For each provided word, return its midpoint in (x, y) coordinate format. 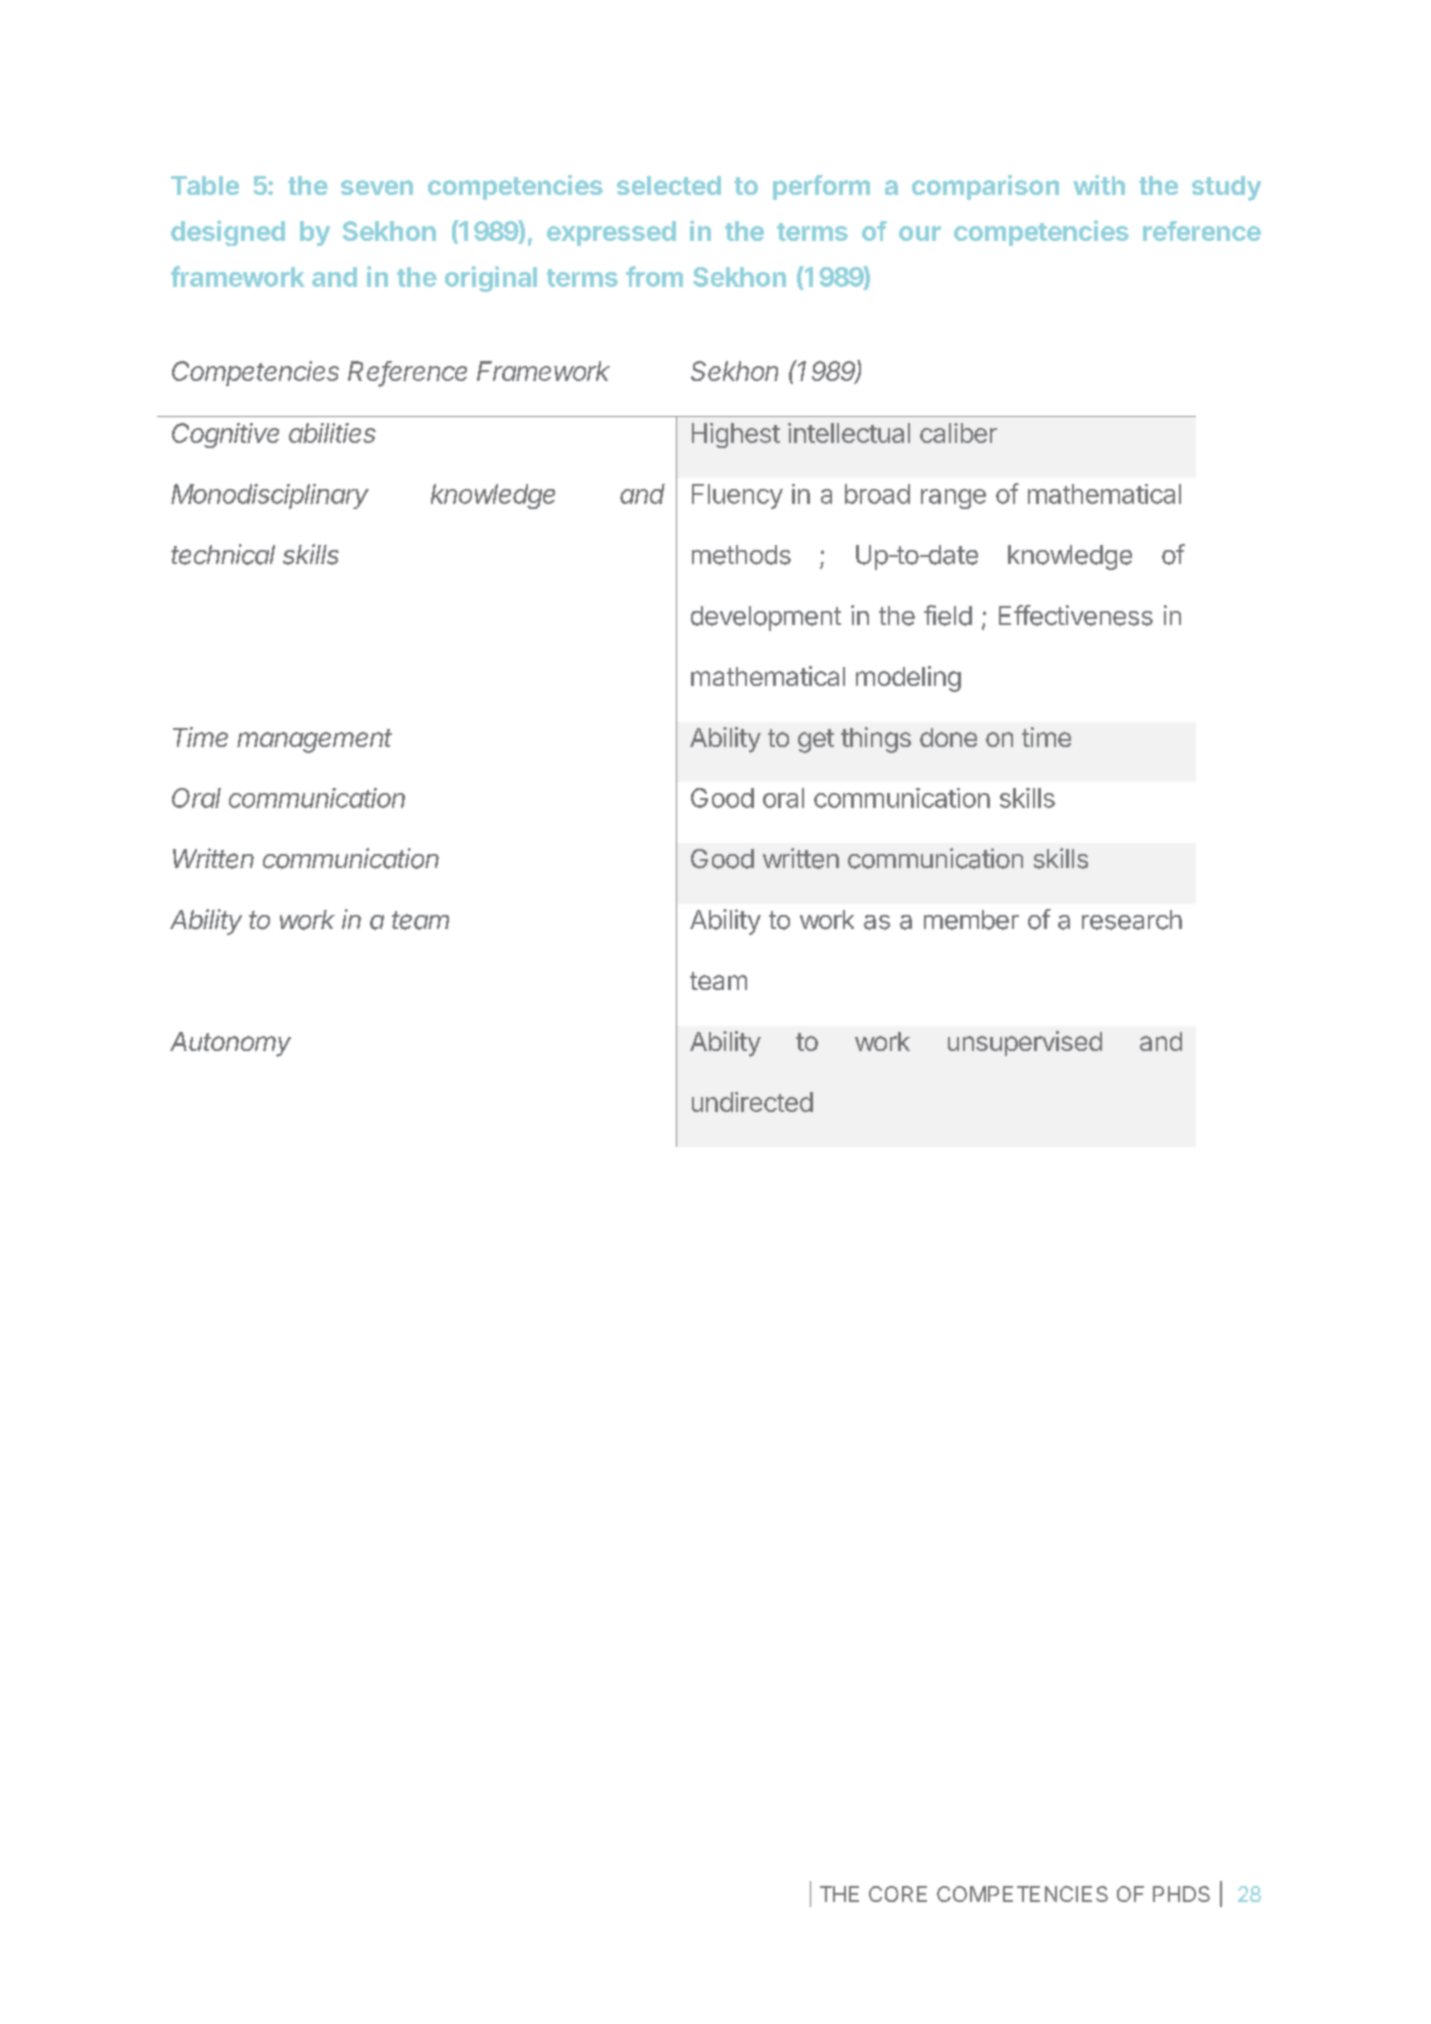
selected (669, 185)
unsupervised (1025, 1043)
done (948, 737)
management (314, 741)
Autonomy (230, 1044)
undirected (752, 1102)
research (1132, 920)
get (816, 741)
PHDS (1181, 1894)
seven (377, 187)
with (1099, 185)
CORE (898, 1894)
